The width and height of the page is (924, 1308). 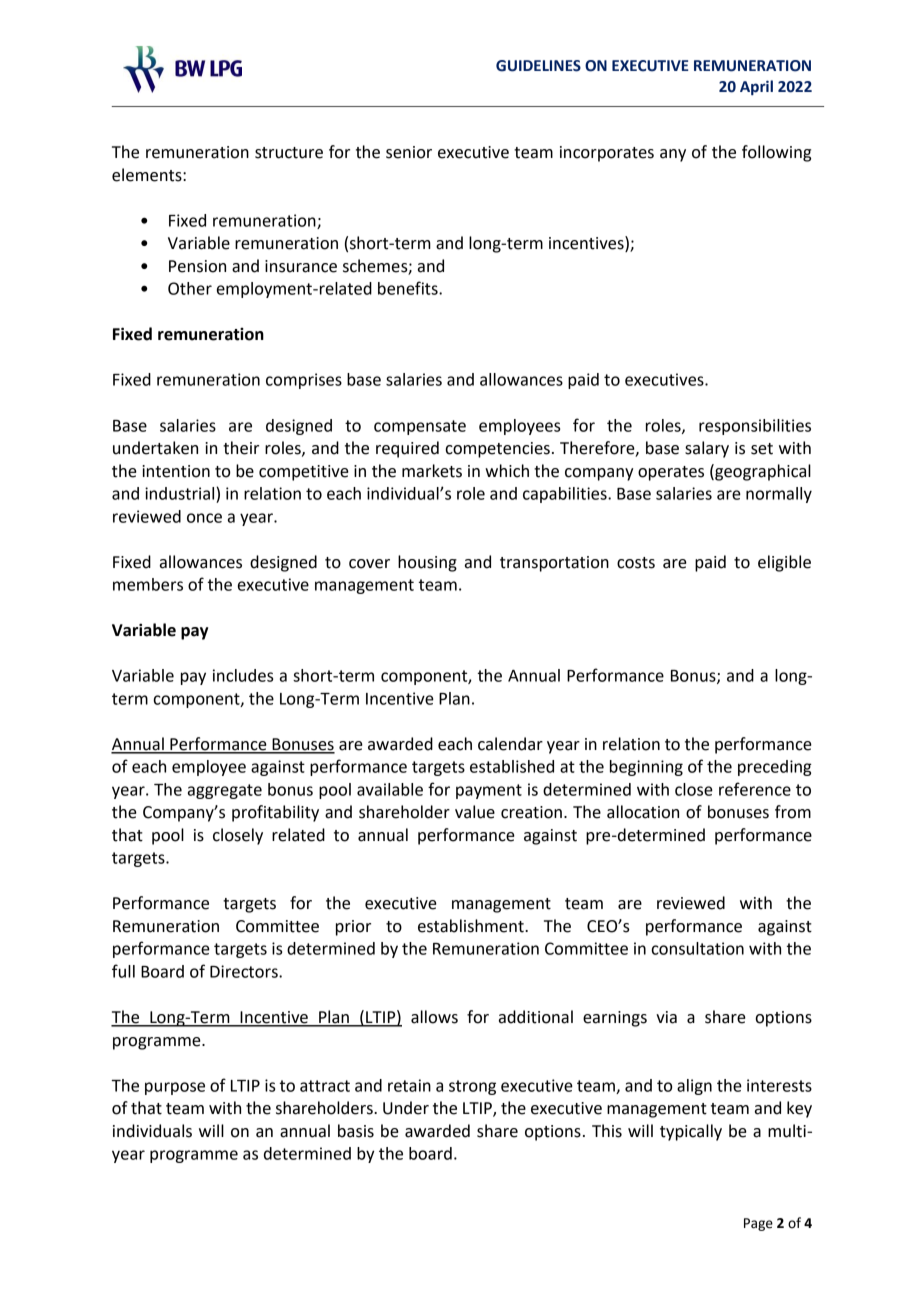 What do you see at coordinates (472, 1087) in the page?
I see `strong` at bounding box center [472, 1087].
